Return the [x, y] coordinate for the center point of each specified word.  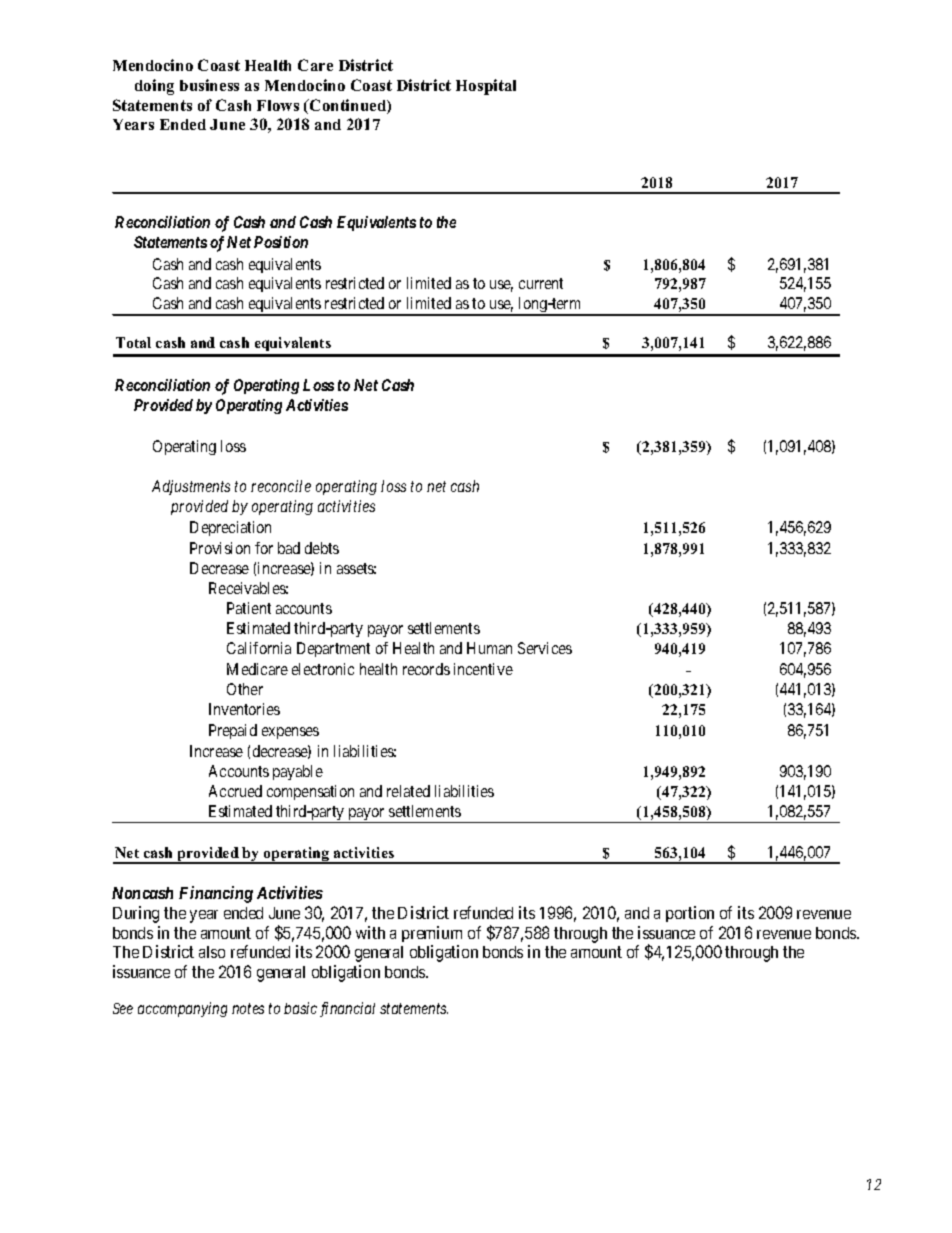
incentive [483, 669]
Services [545, 648]
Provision [220, 548]
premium [432, 934]
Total [133, 342]
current [541, 283]
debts [322, 548]
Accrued [235, 791]
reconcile [281, 486]
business [209, 85]
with [370, 932]
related [408, 791]
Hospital [486, 87]
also [212, 952]
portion [690, 914]
